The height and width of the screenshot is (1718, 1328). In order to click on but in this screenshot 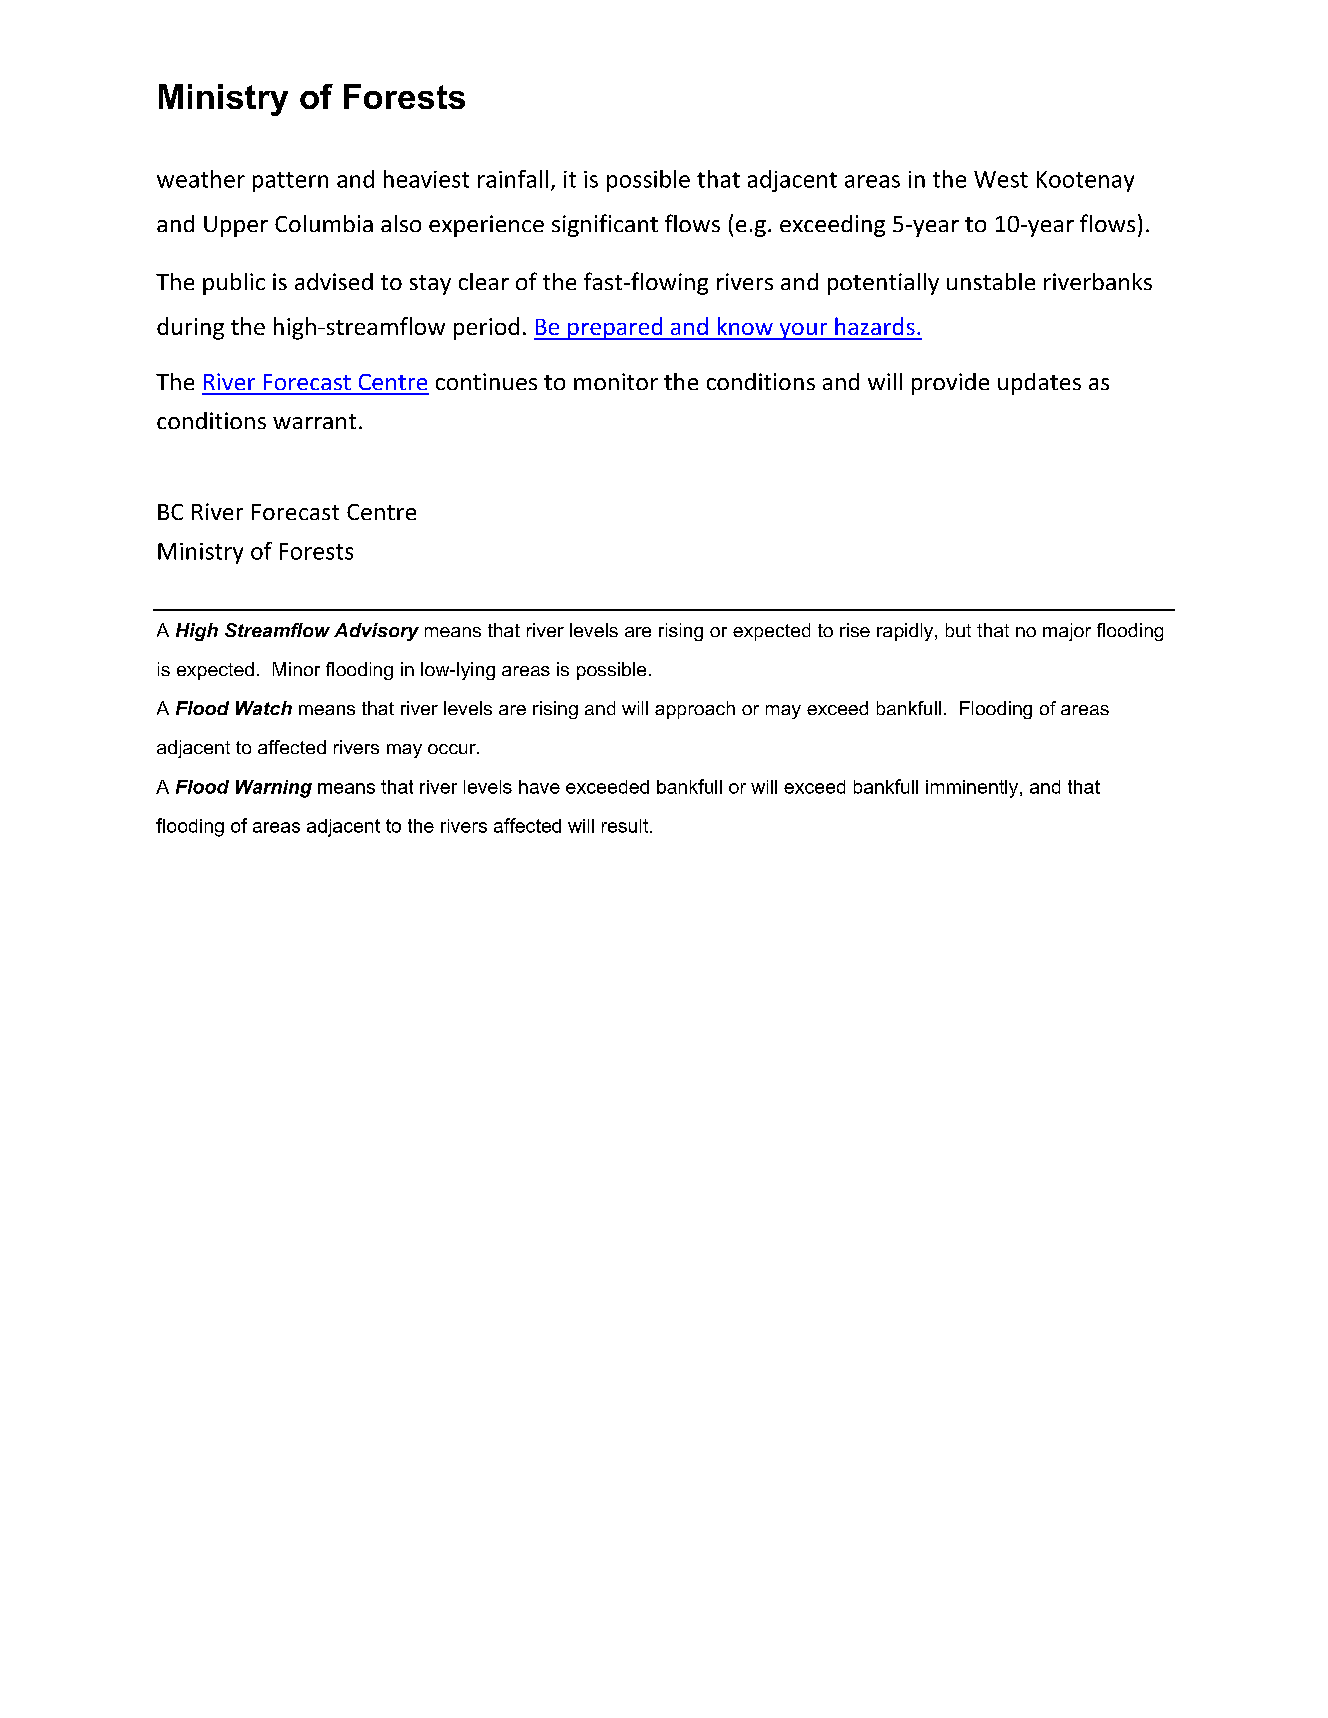, I will do `click(958, 630)`.
